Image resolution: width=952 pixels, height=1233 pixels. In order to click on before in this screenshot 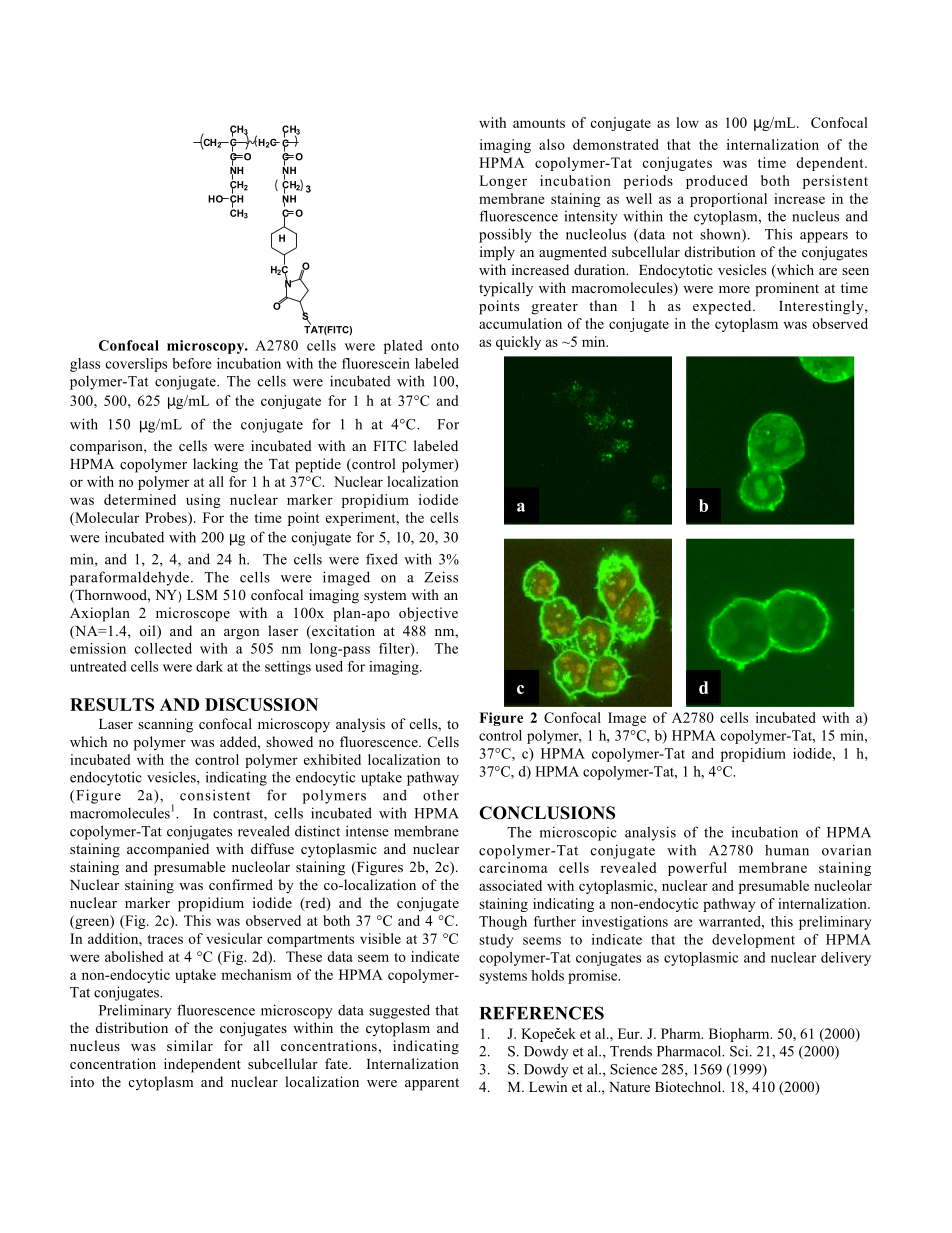, I will do `click(192, 363)`.
